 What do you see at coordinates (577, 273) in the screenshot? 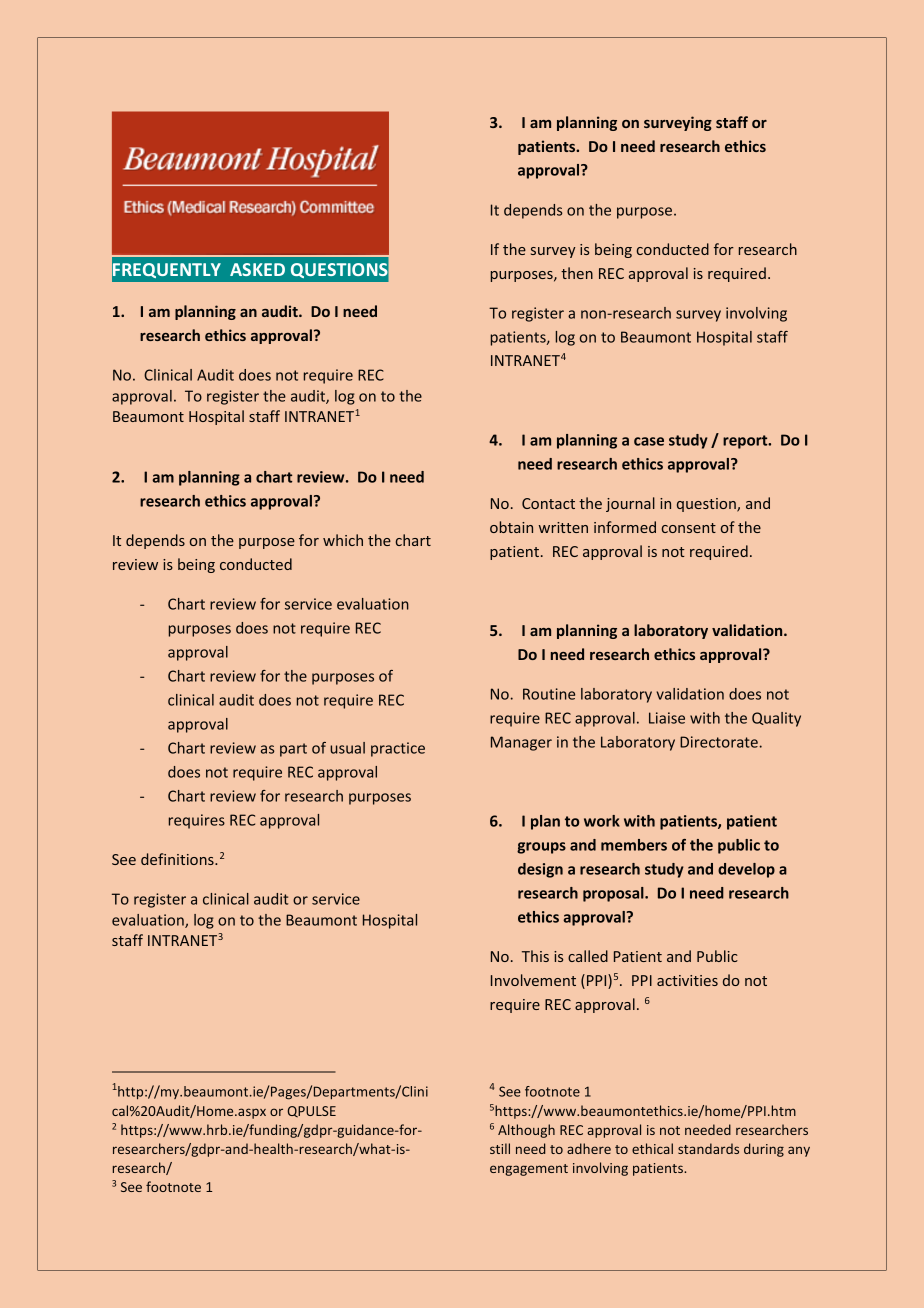
I see `then` at bounding box center [577, 273].
